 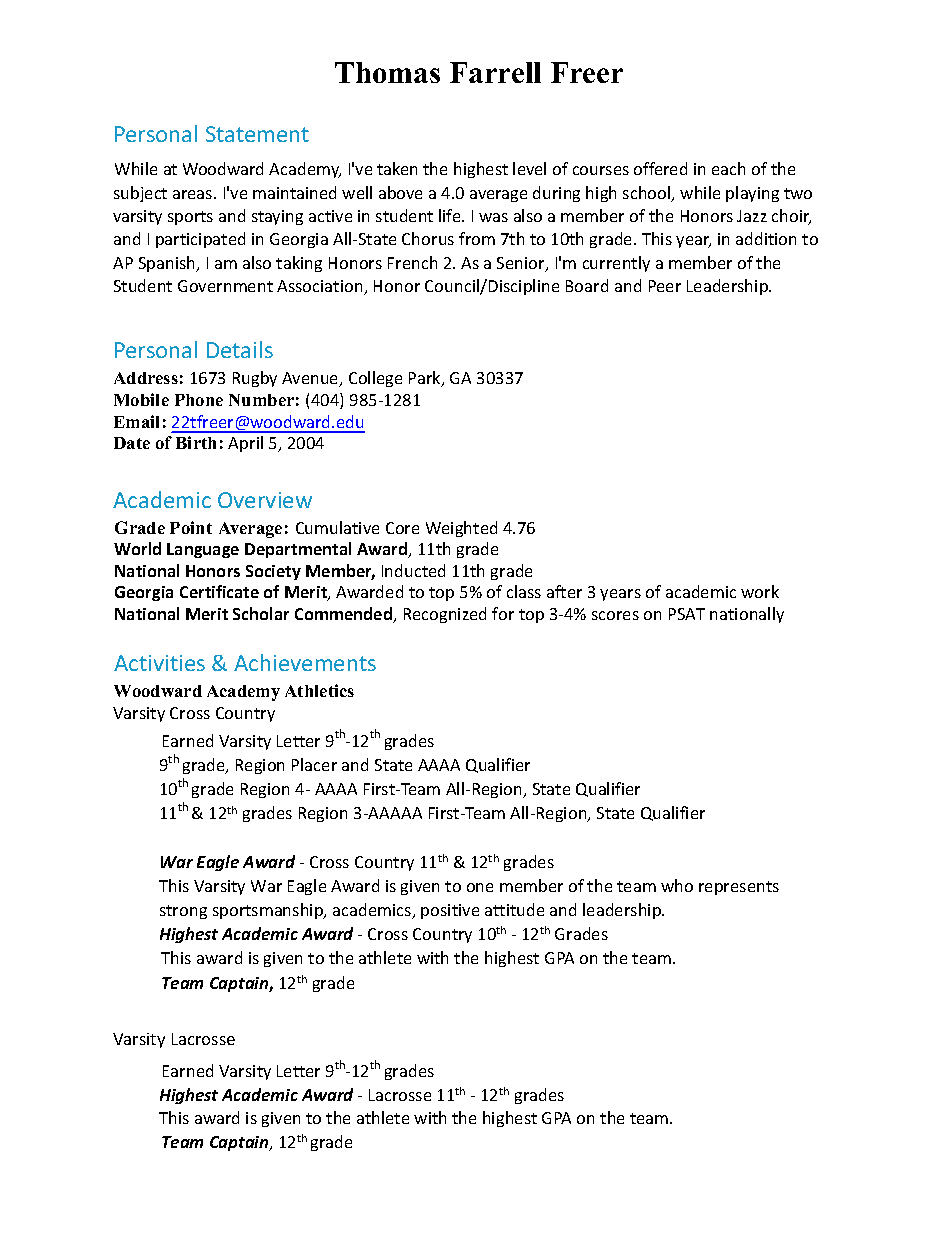 I want to click on Recognized, so click(x=445, y=615).
